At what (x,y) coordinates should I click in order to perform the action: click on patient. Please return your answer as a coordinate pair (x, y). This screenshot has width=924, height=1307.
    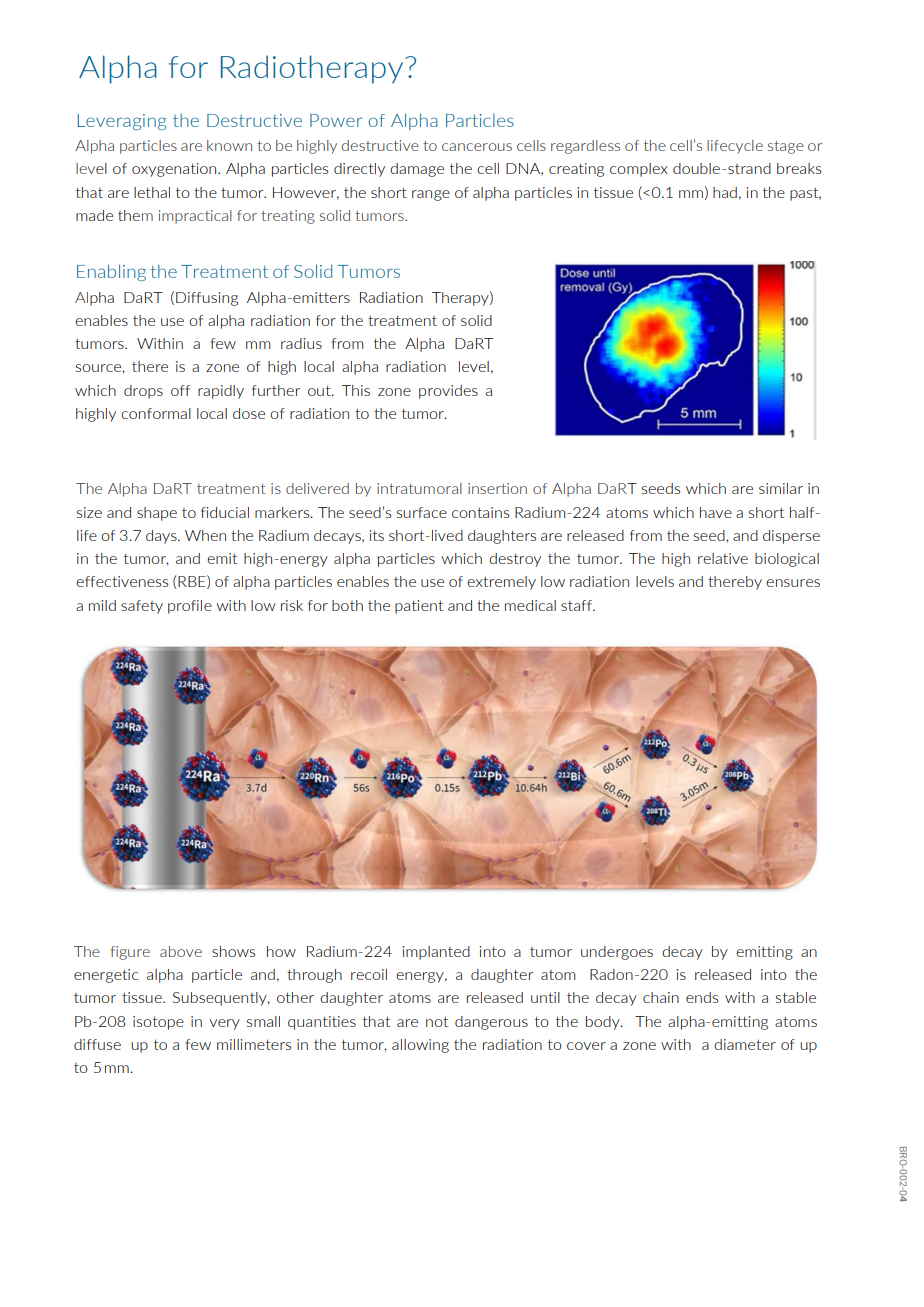
    Looking at the image, I should click on (419, 607).
